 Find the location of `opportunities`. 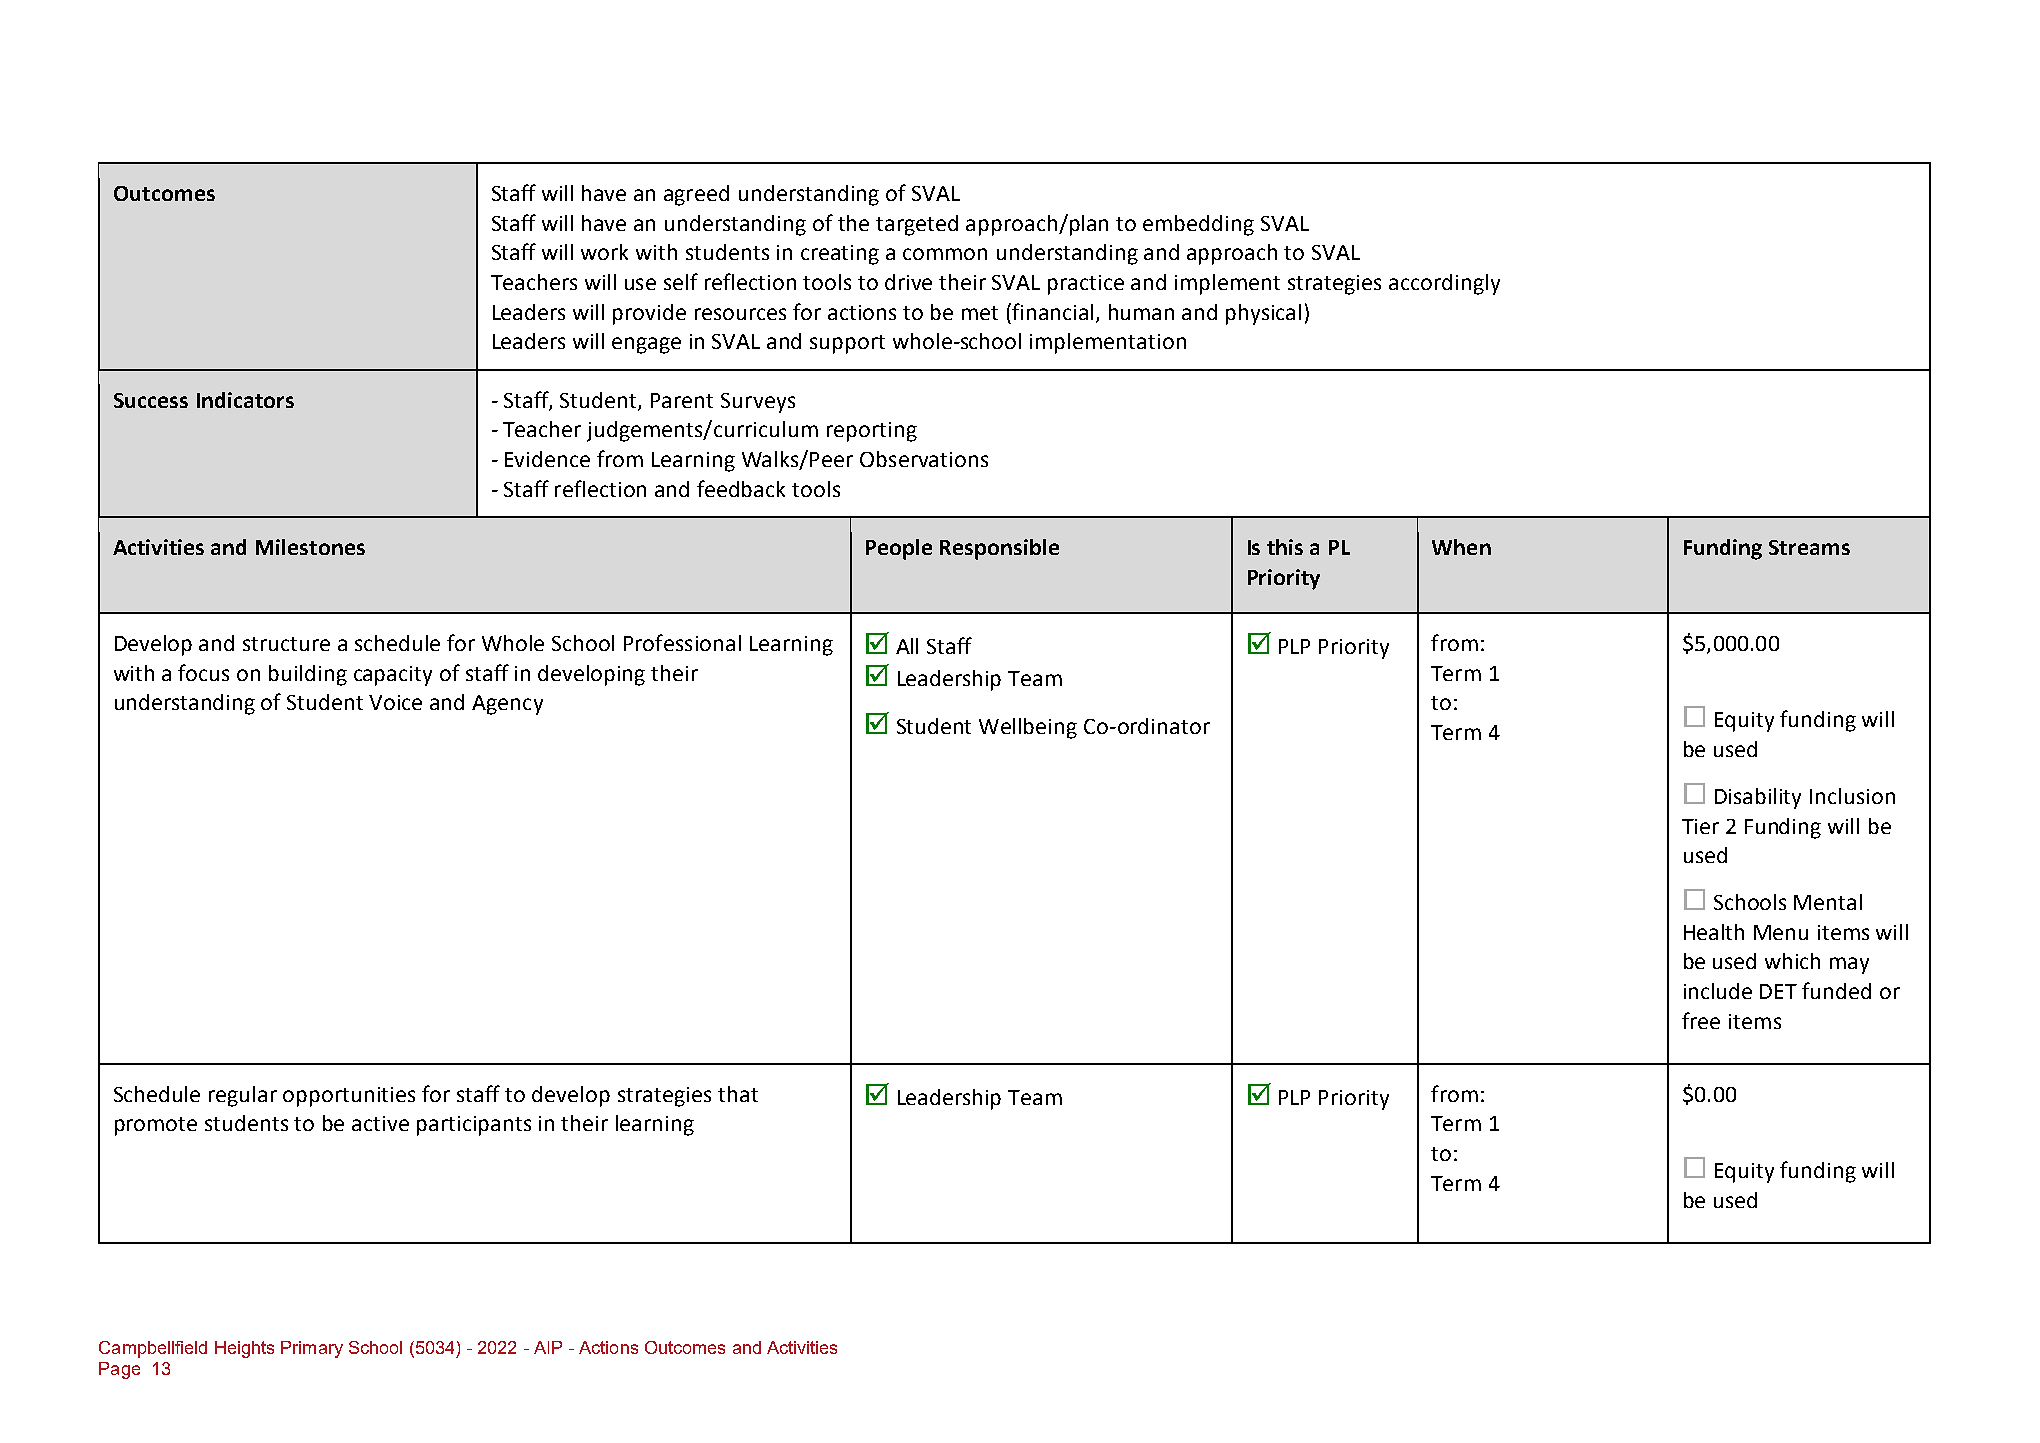

opportunities is located at coordinates (349, 1097).
